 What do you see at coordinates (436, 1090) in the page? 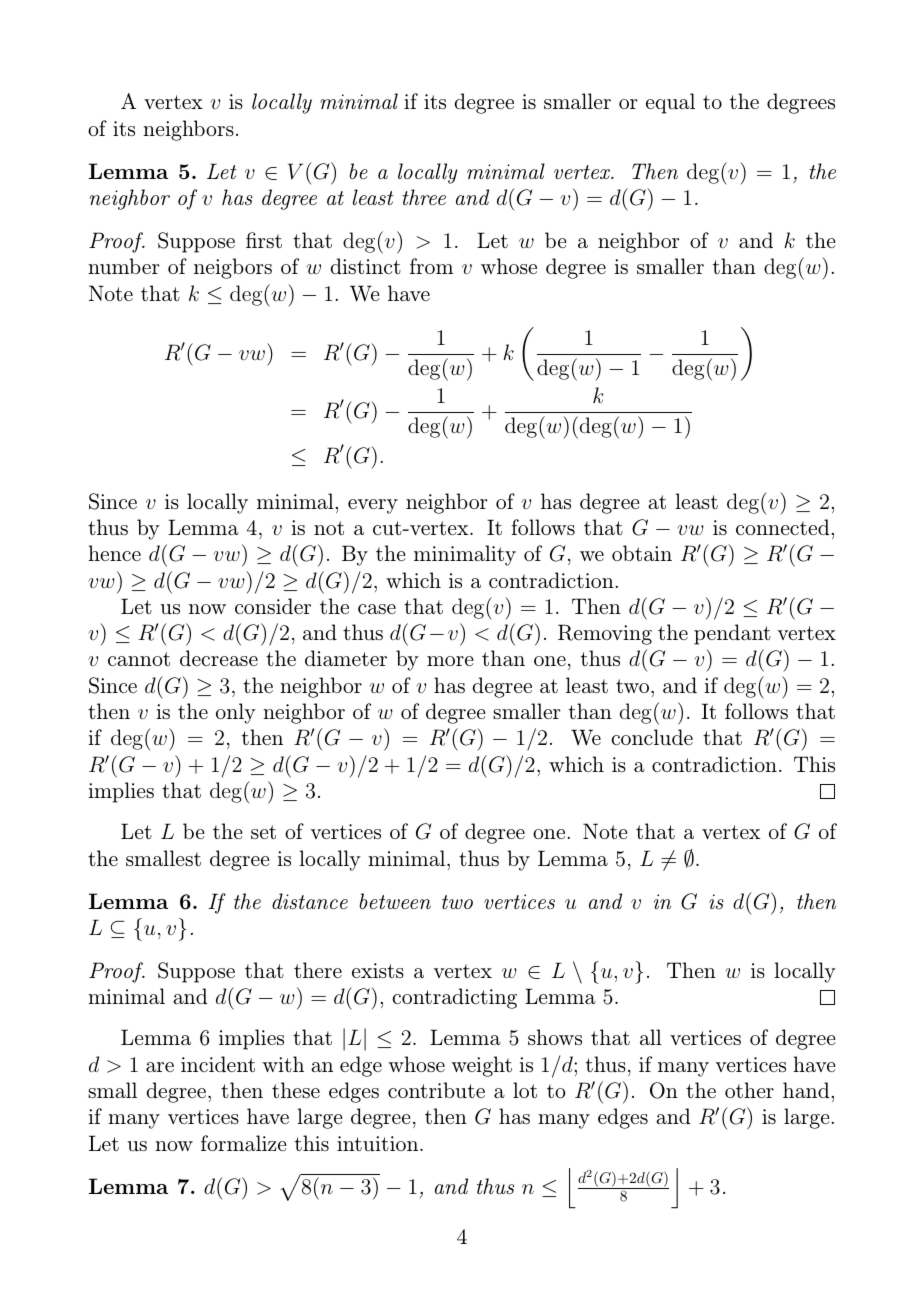
I see `contribute` at bounding box center [436, 1090].
